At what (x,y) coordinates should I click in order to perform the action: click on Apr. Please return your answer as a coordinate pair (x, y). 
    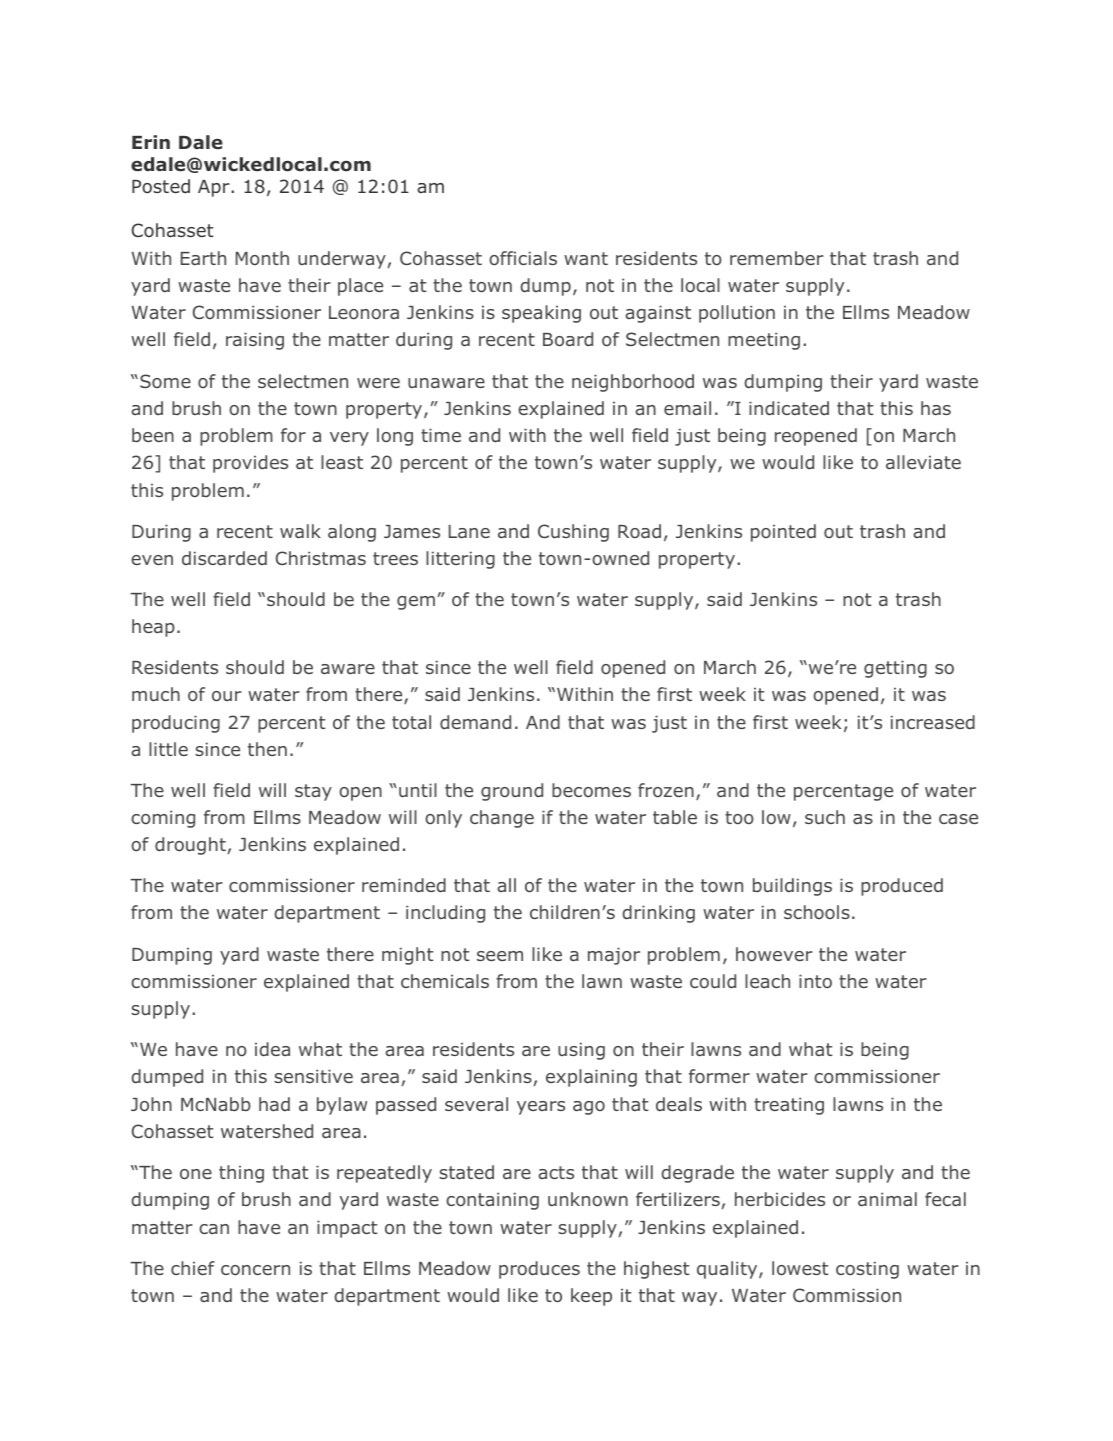
    Looking at the image, I should click on (215, 188).
